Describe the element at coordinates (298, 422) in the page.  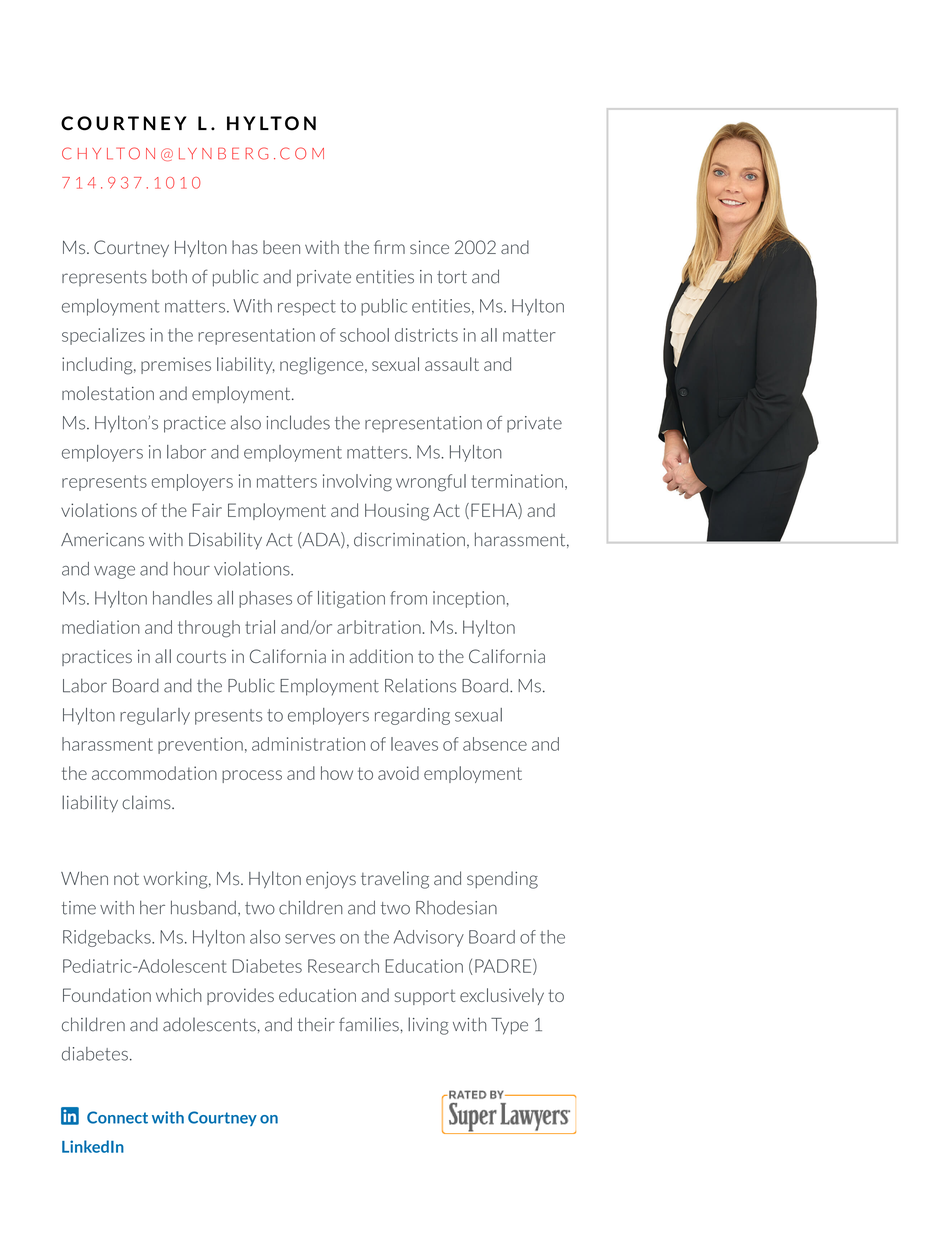
I see `includes` at that location.
